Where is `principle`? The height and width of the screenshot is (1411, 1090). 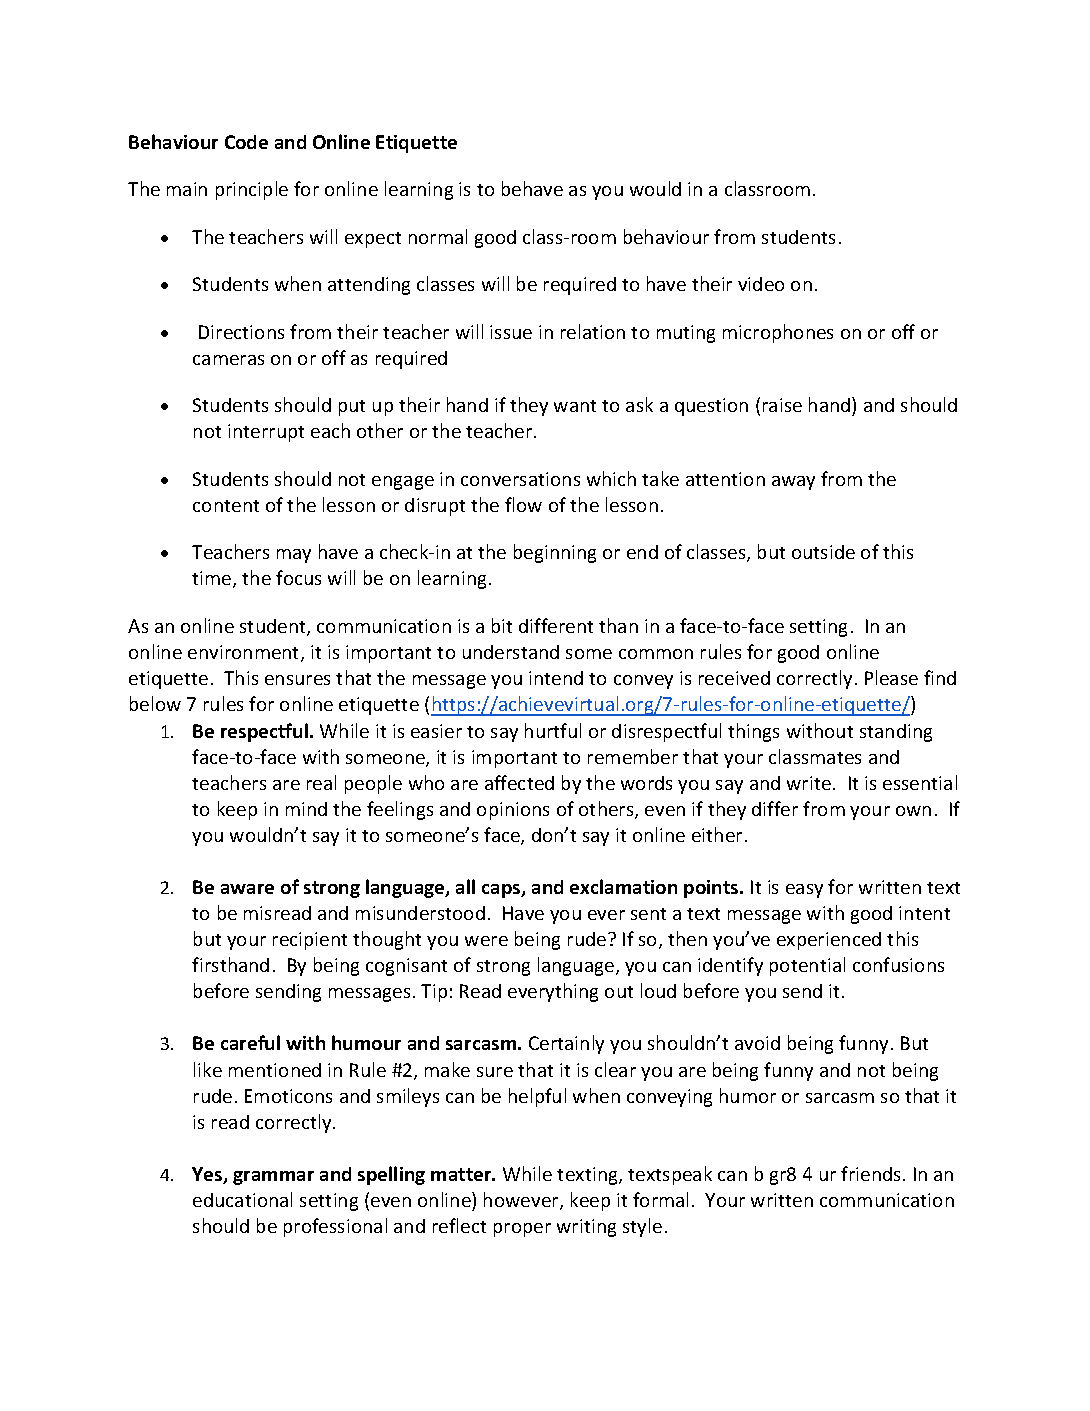 principle is located at coordinates (252, 190).
